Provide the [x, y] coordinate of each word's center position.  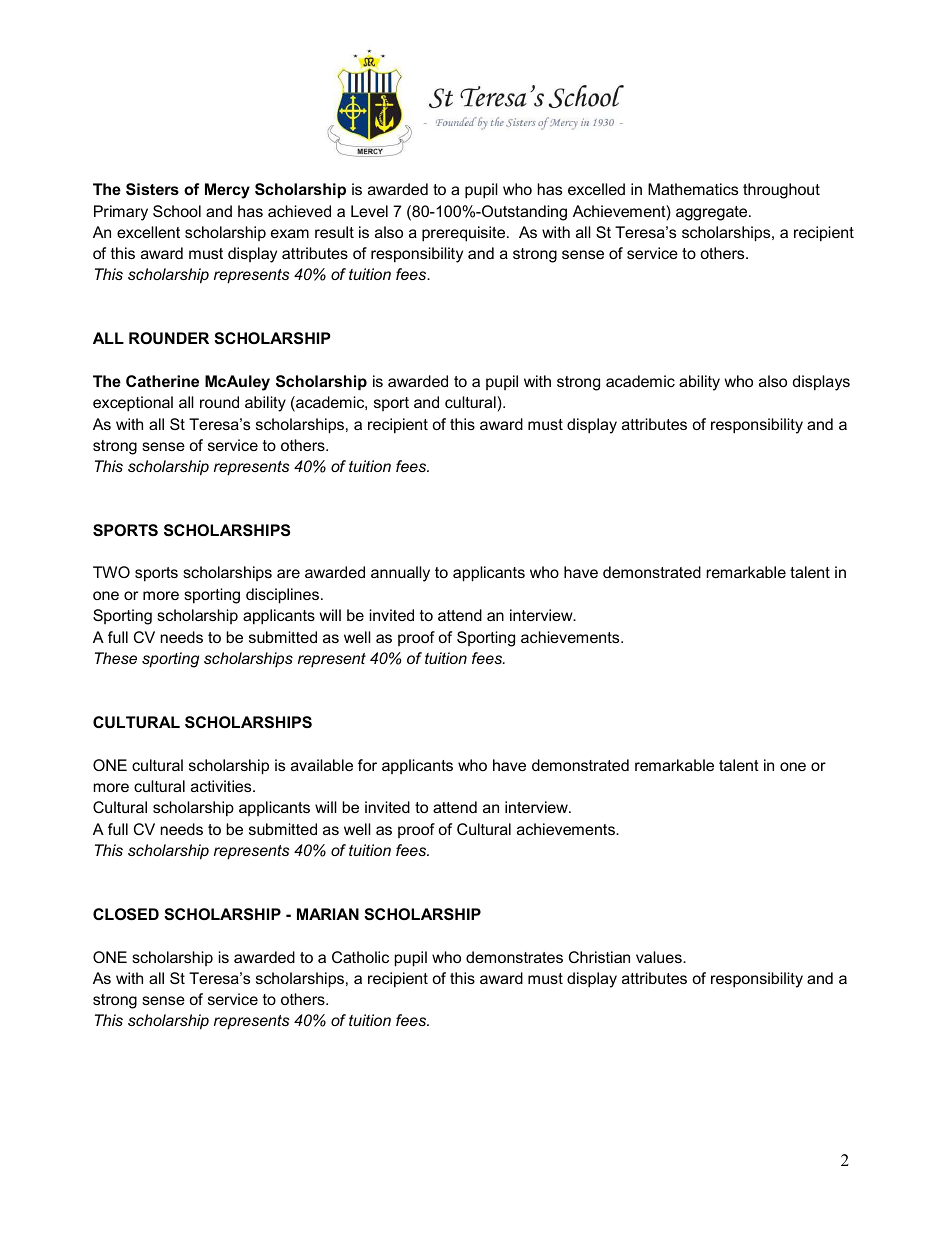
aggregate [713, 213]
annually [400, 574]
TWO [111, 572]
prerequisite [465, 234]
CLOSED [126, 914]
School [177, 211]
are [288, 573]
